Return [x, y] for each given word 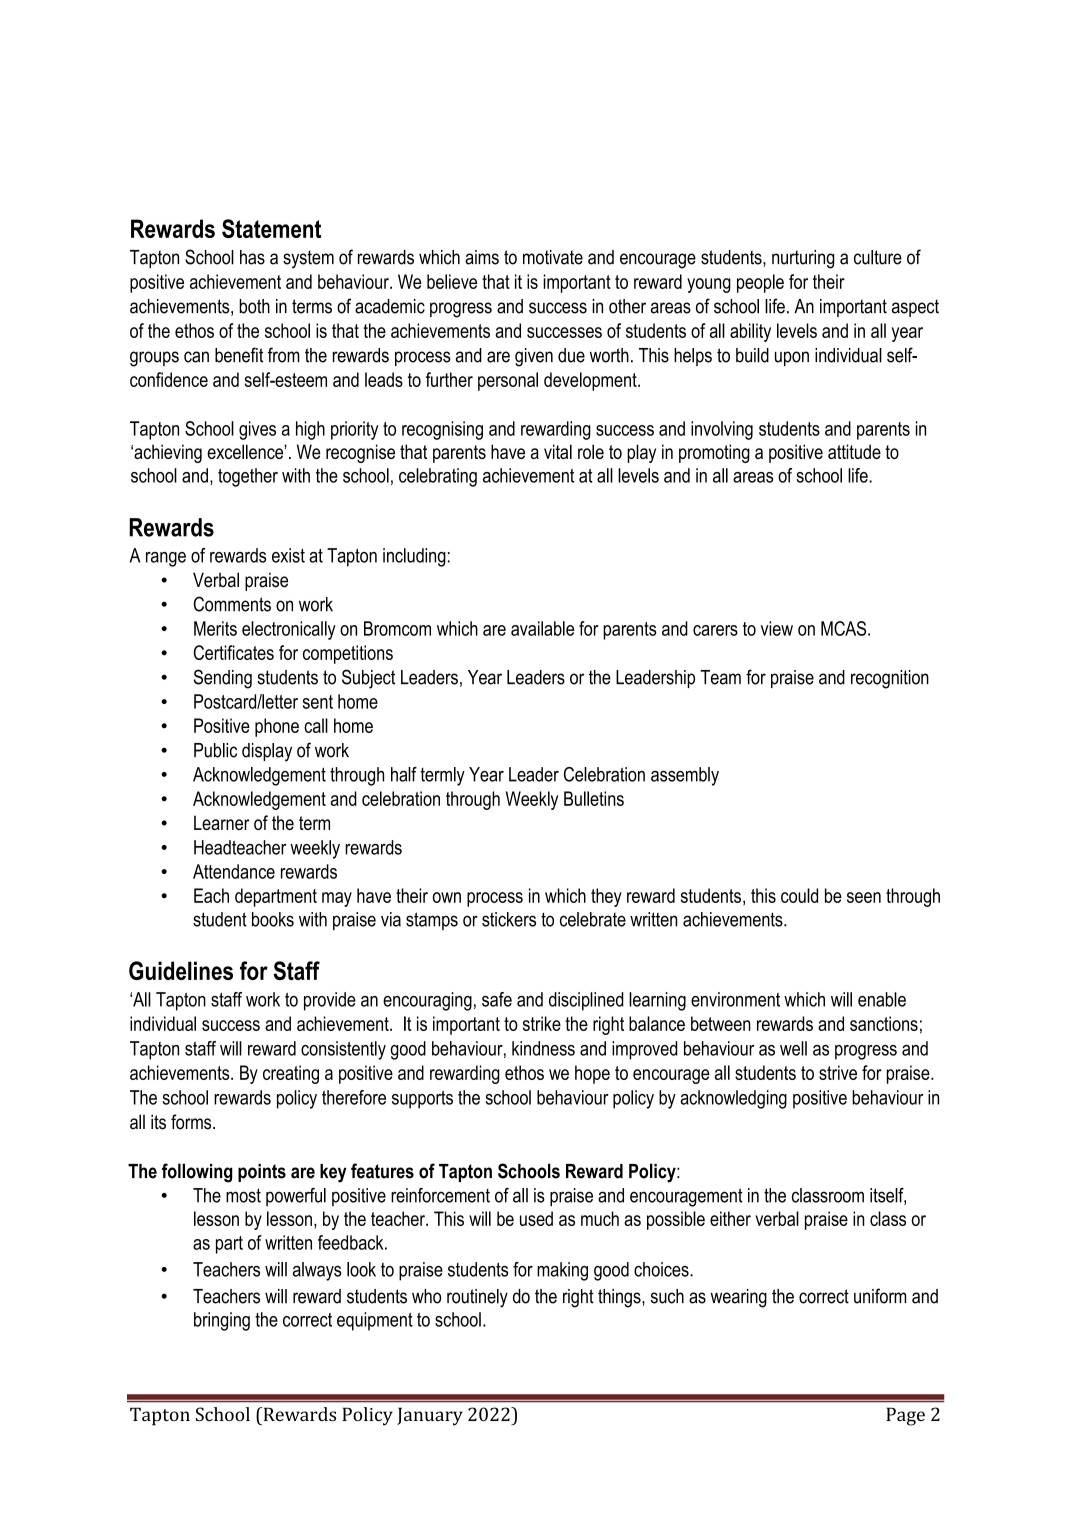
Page [905, 1416]
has [252, 257]
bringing [222, 1321]
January [430, 1416]
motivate [553, 257]
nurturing [803, 259]
